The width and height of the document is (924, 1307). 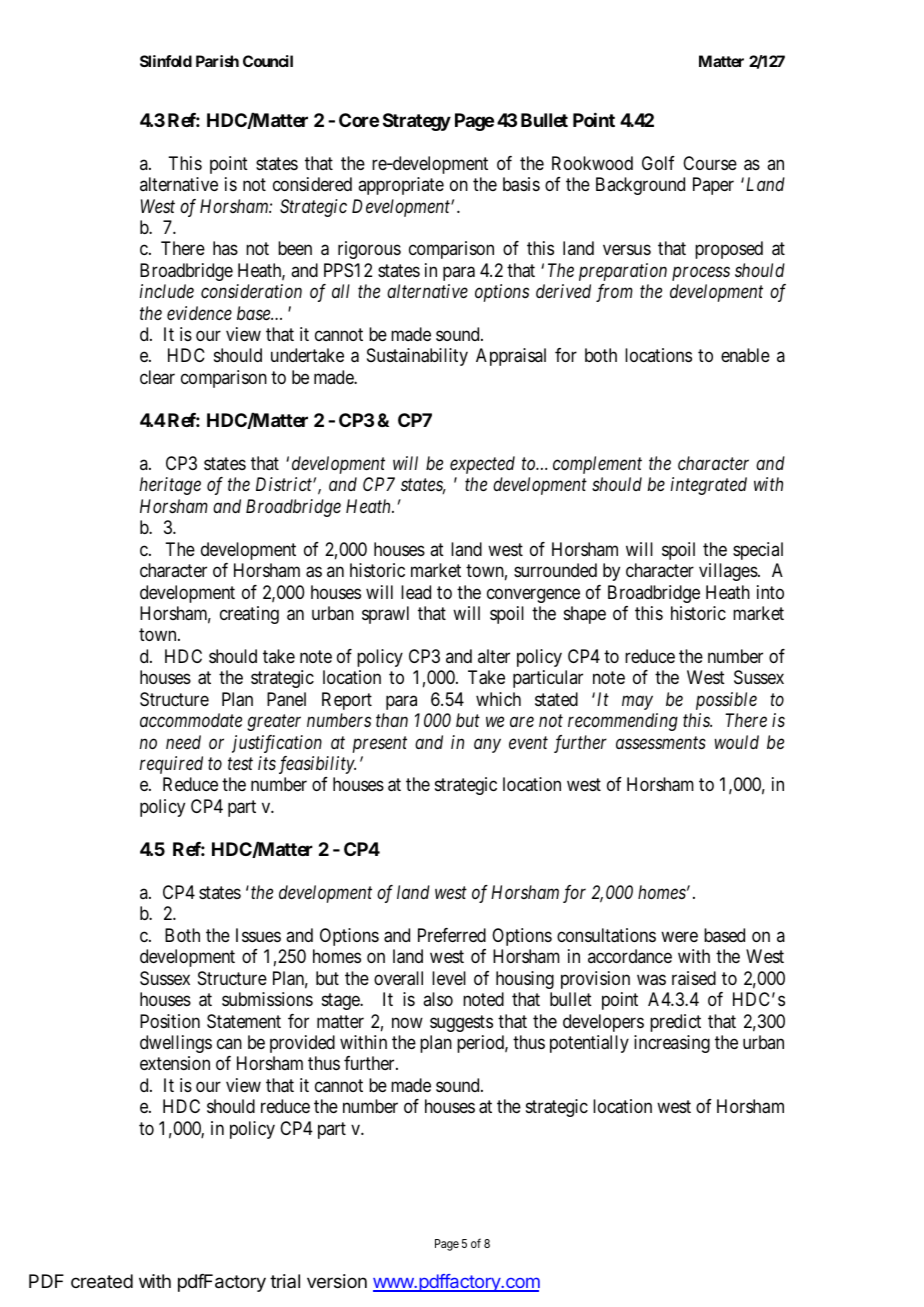 What do you see at coordinates (102, 1281) in the document?
I see `created` at bounding box center [102, 1281].
